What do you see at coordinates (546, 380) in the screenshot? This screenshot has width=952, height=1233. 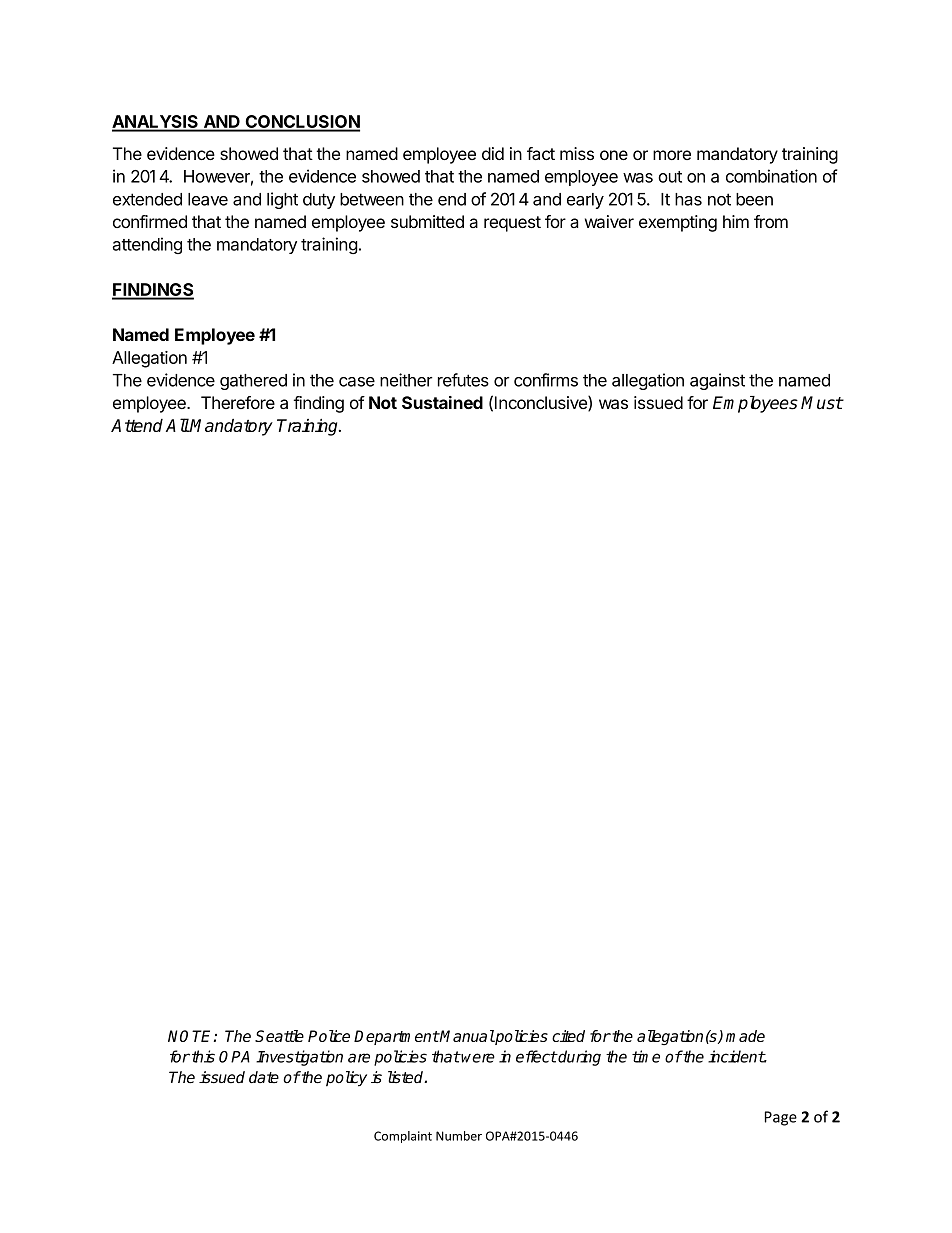 I see `confirms` at bounding box center [546, 380].
